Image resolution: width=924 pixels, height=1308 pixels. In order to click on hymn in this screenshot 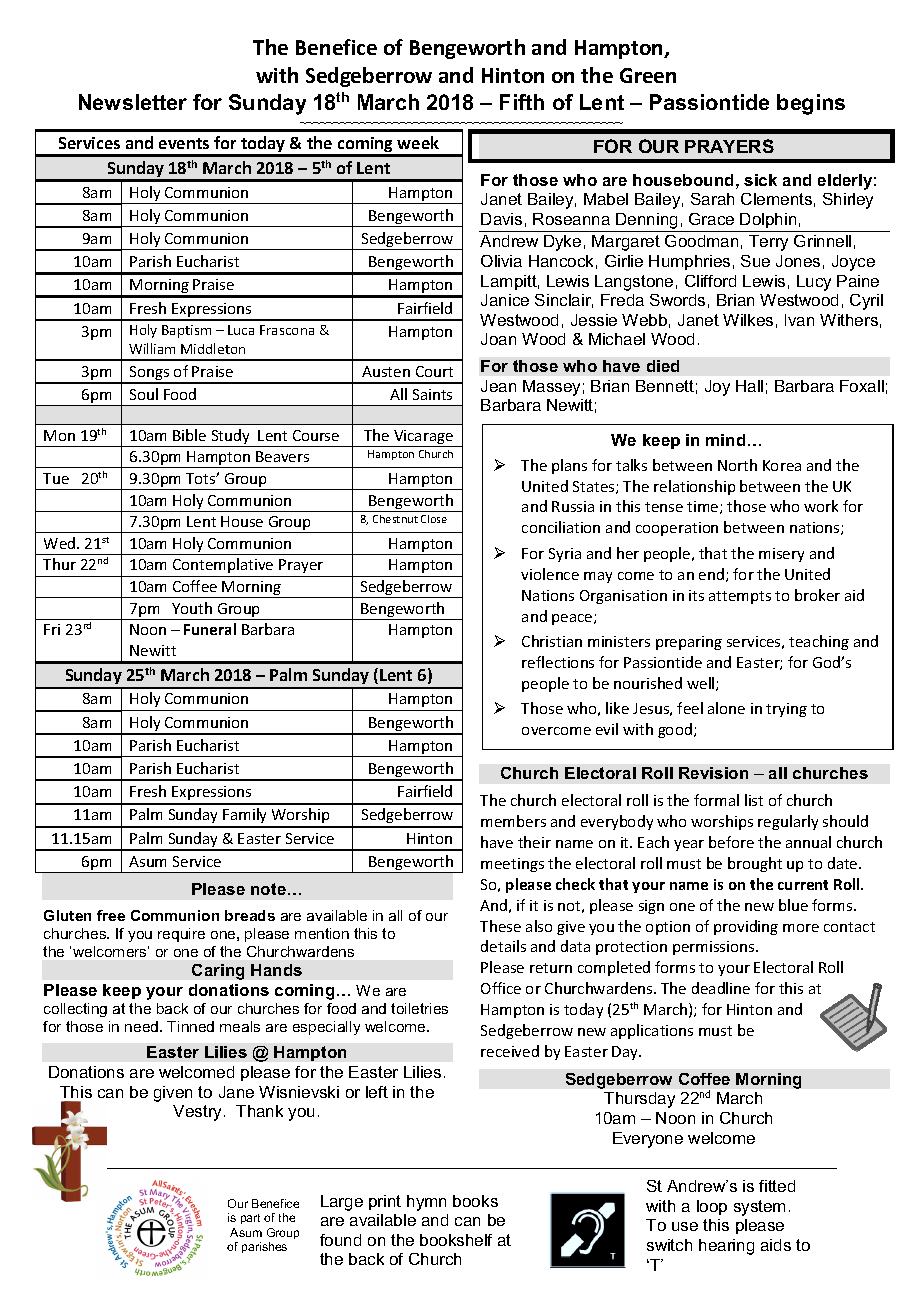, I will do `click(426, 1203)`.
